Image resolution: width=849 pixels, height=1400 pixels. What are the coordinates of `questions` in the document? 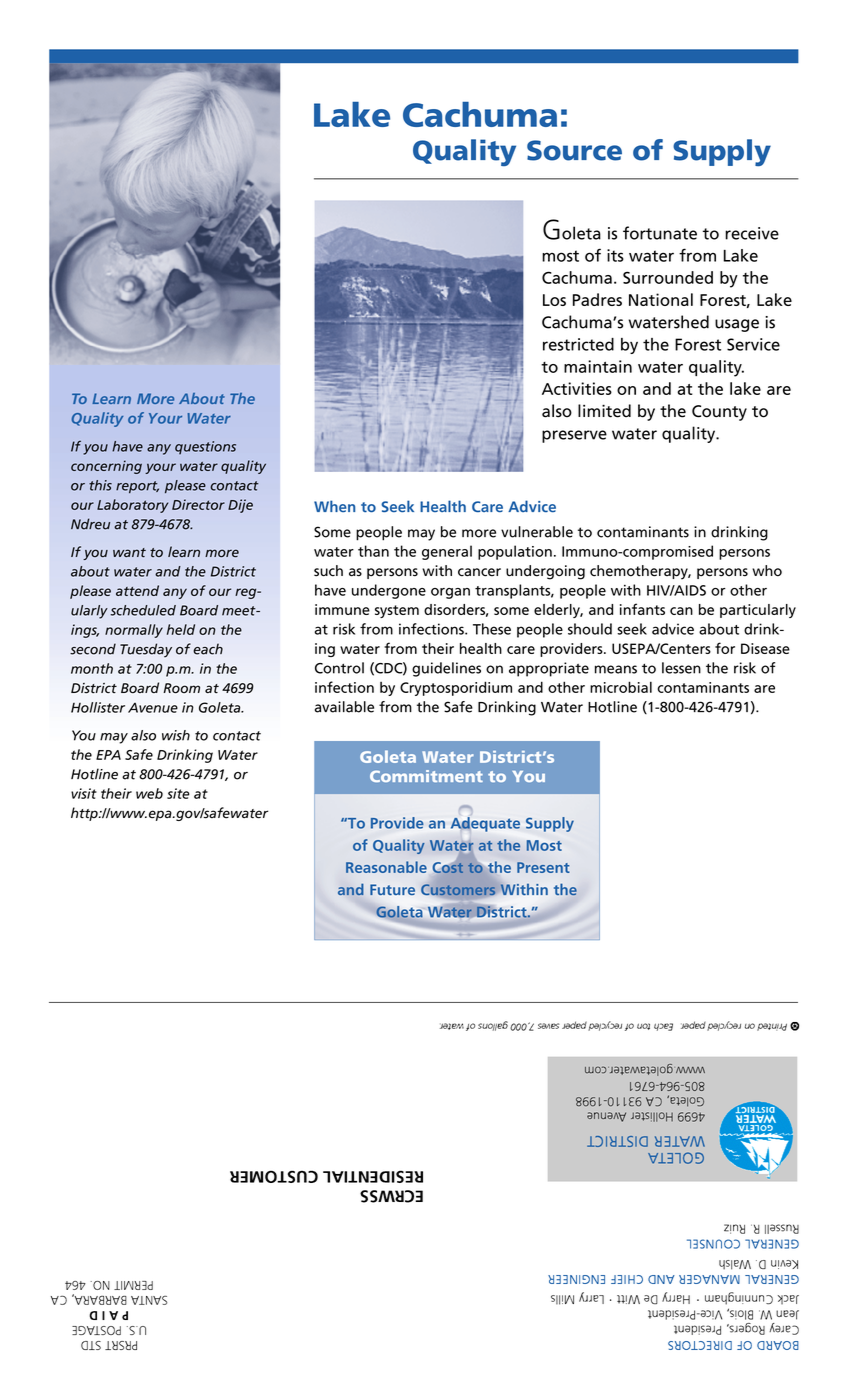 It's located at (205, 447).
